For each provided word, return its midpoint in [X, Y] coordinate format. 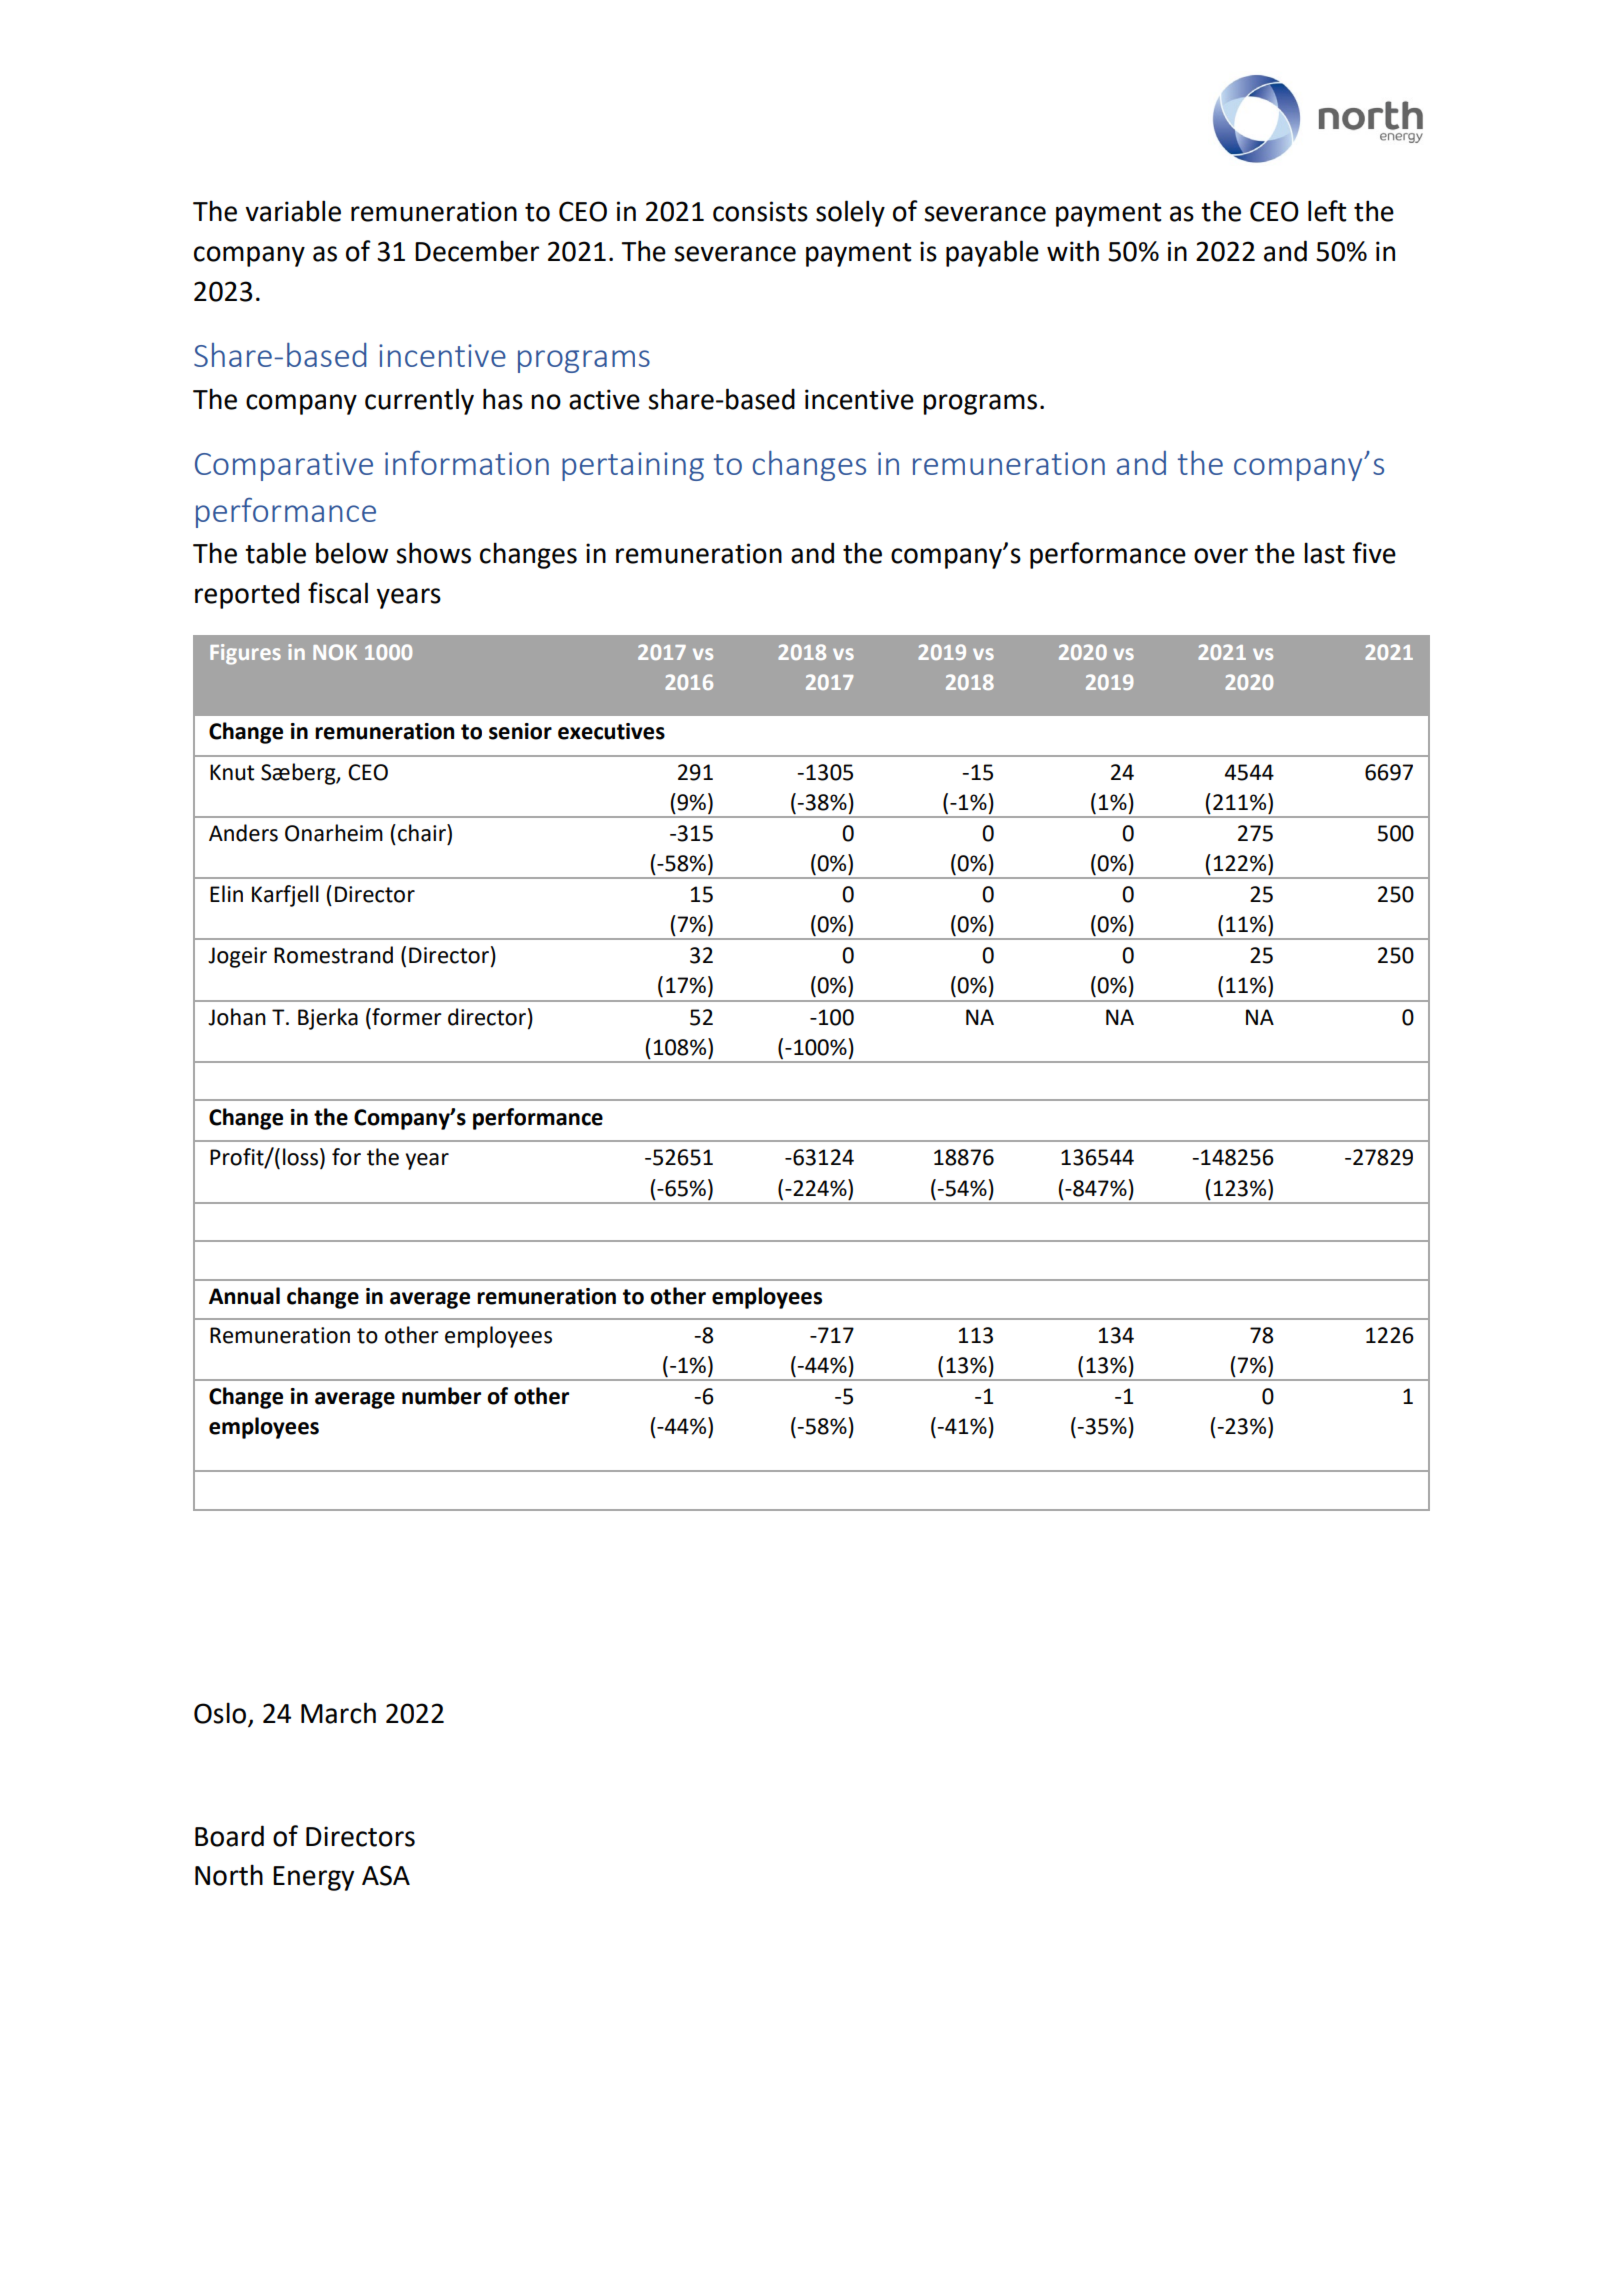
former [406, 1017]
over [1221, 556]
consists [760, 211]
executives [611, 731]
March [338, 1713]
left [1327, 211]
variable [293, 211]
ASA [386, 1875]
